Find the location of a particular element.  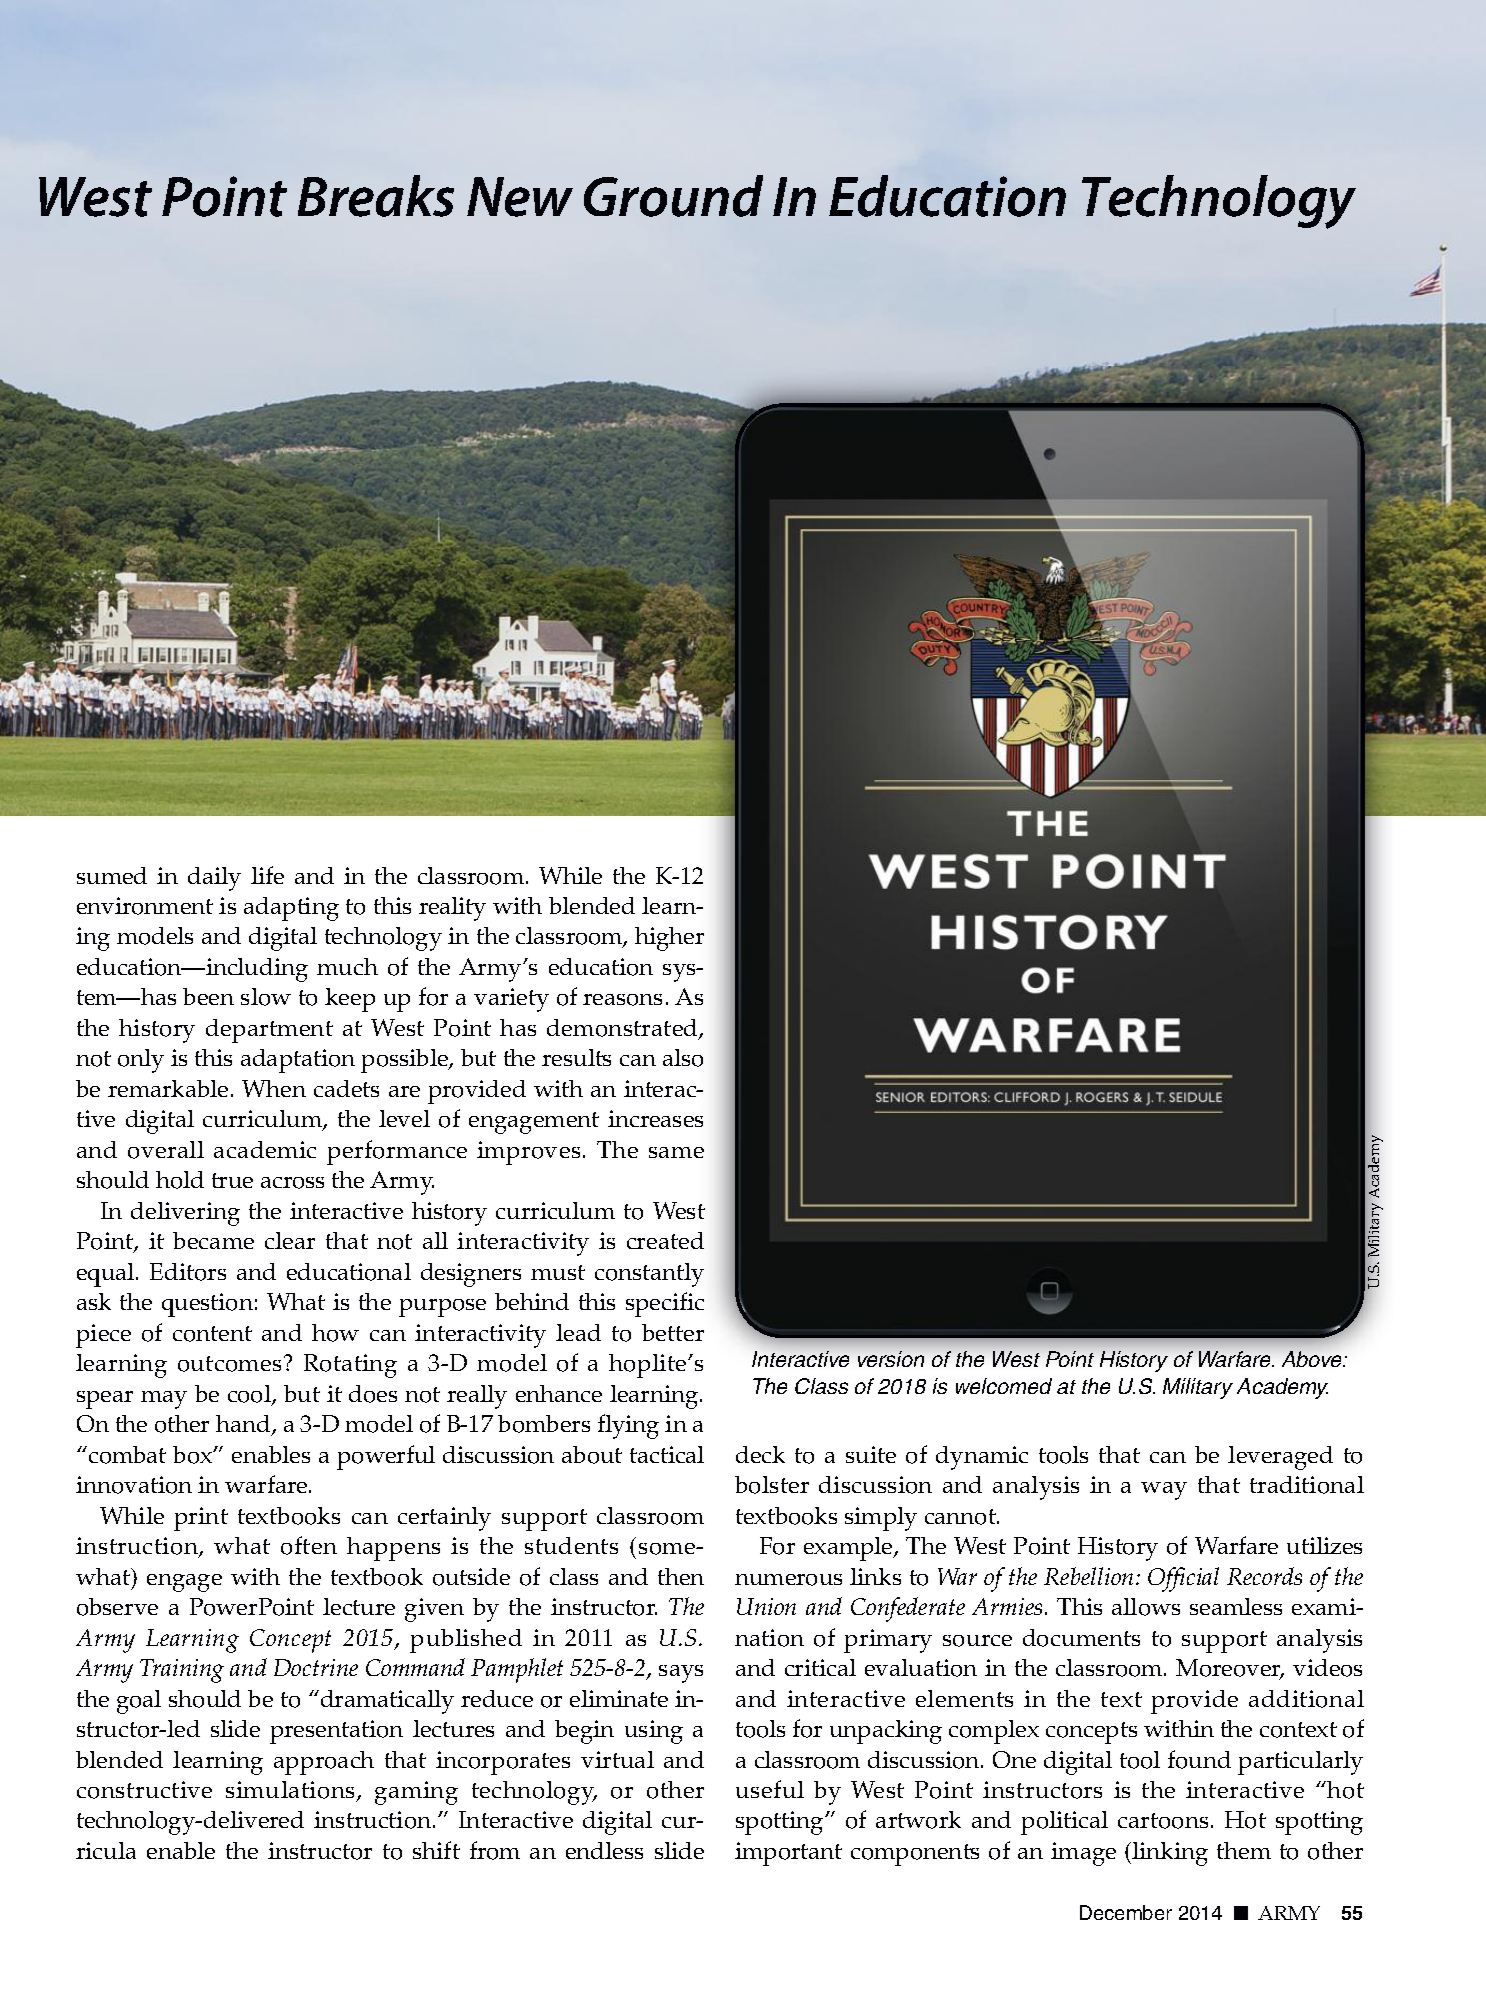

daily is located at coordinates (214, 879).
